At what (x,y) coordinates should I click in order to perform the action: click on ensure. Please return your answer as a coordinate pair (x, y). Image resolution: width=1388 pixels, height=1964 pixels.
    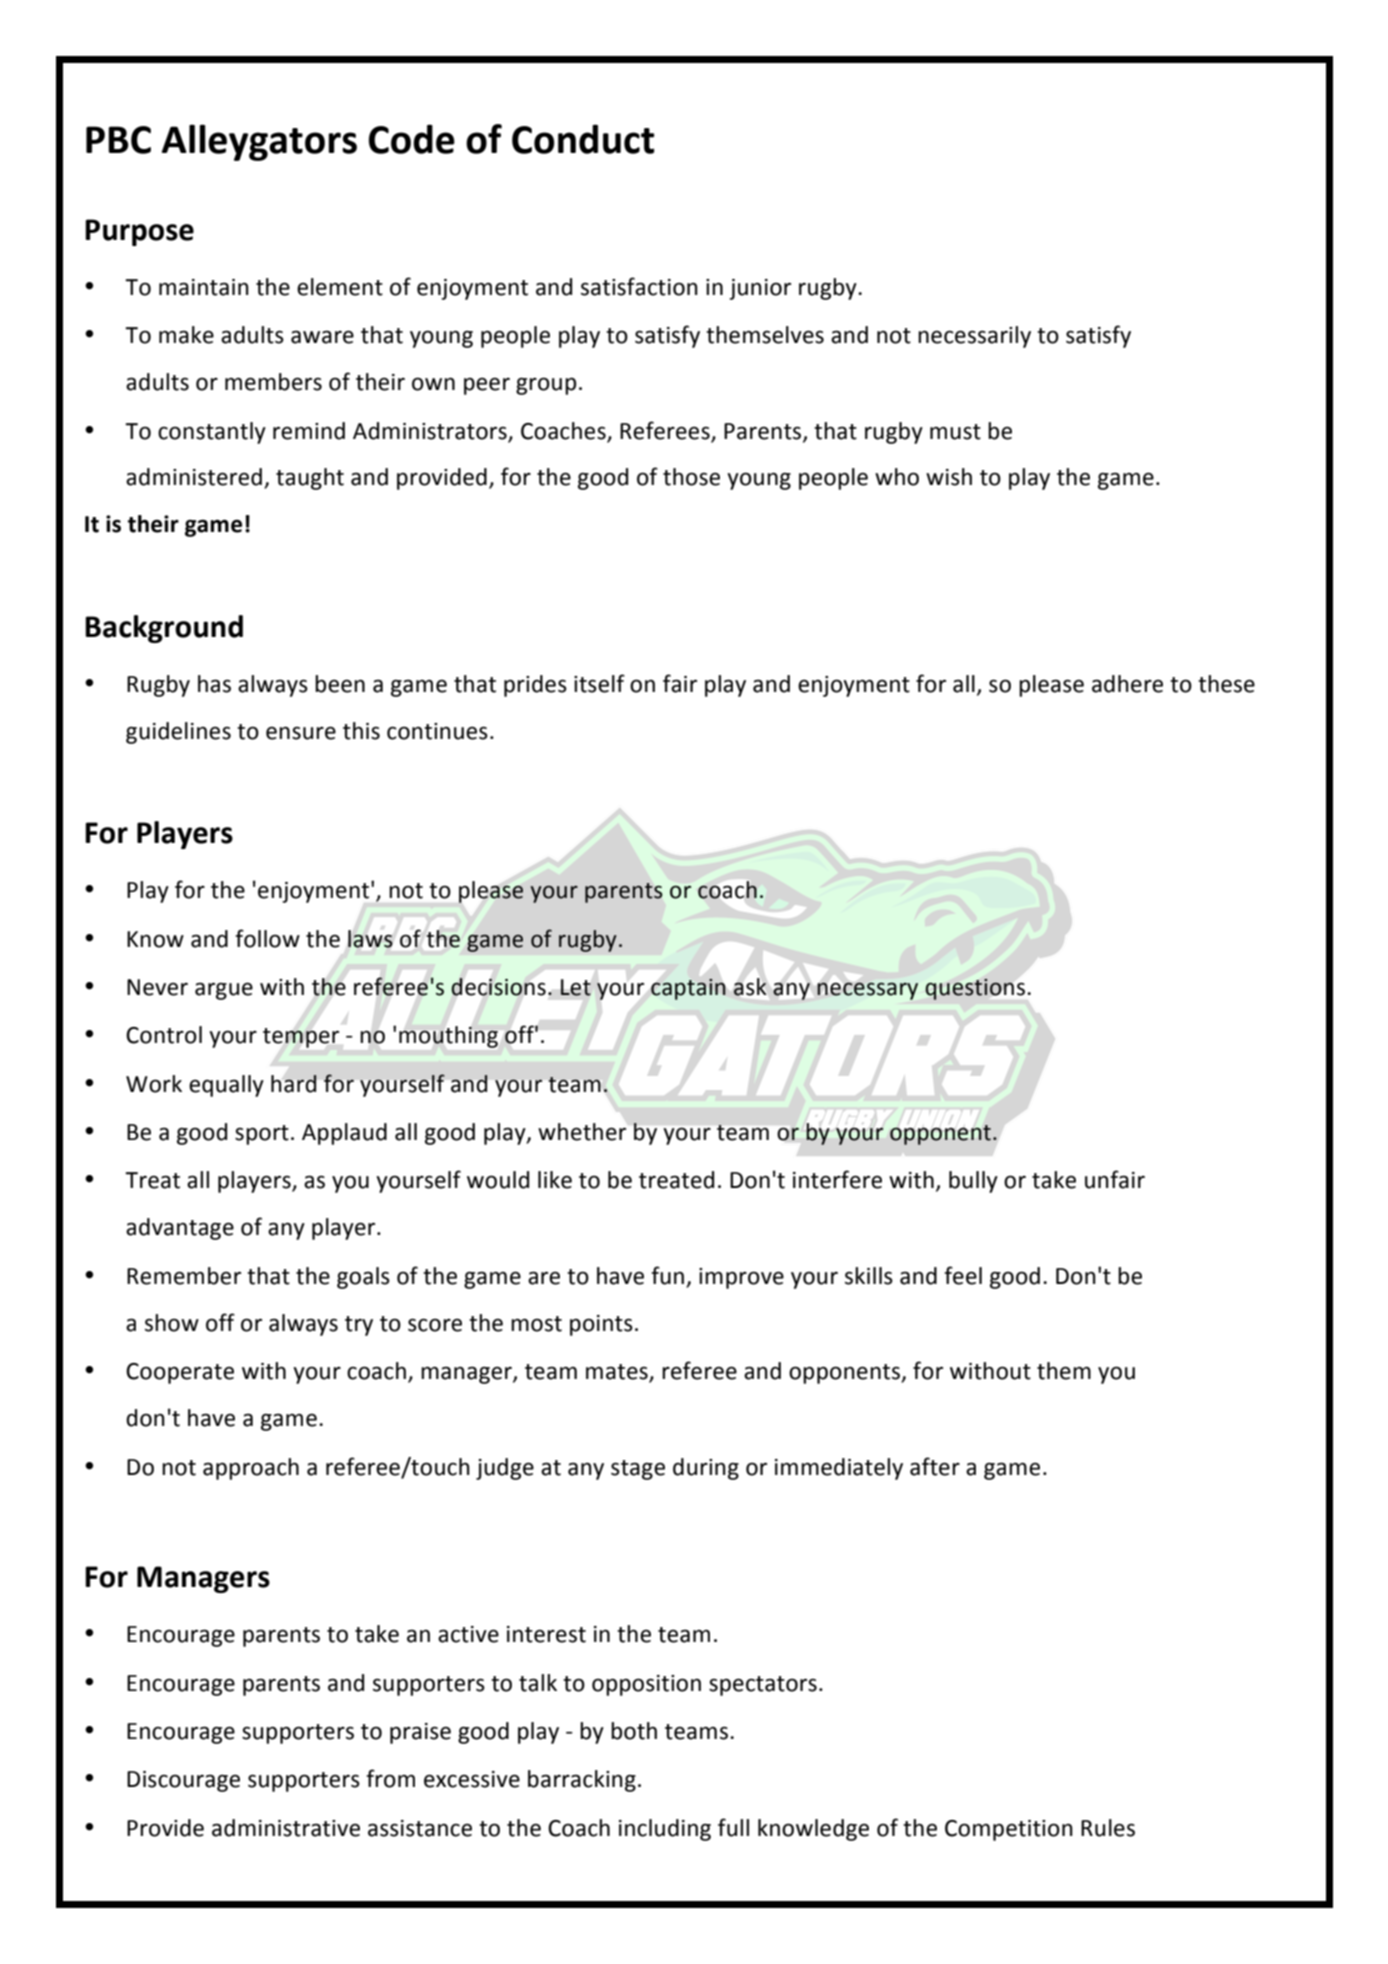
    Looking at the image, I should click on (301, 733).
